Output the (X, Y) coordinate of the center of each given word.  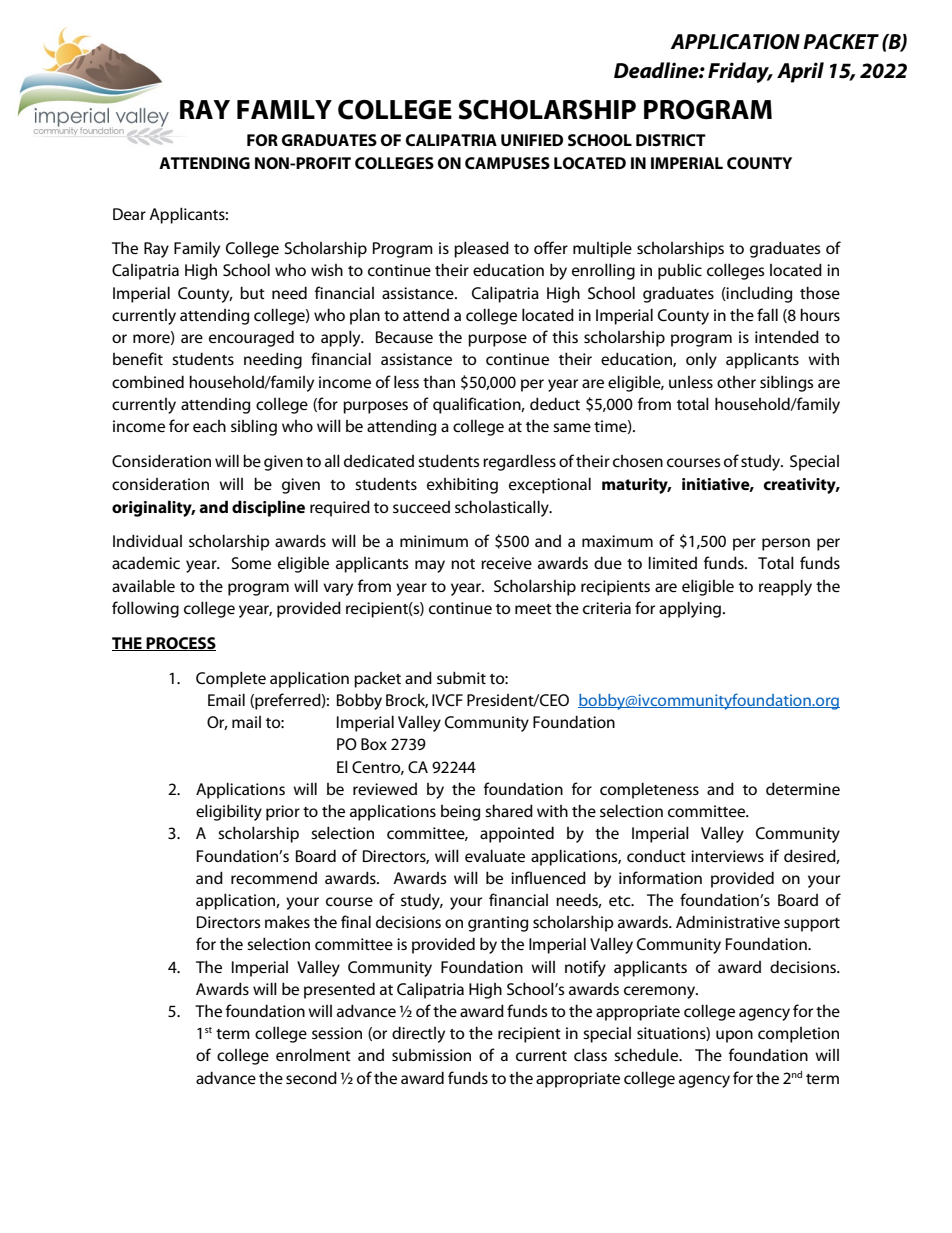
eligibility (229, 812)
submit (461, 677)
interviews (727, 856)
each (209, 426)
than (439, 382)
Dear (129, 214)
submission (431, 1055)
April (800, 72)
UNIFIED (532, 140)
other (736, 382)
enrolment (313, 1054)
